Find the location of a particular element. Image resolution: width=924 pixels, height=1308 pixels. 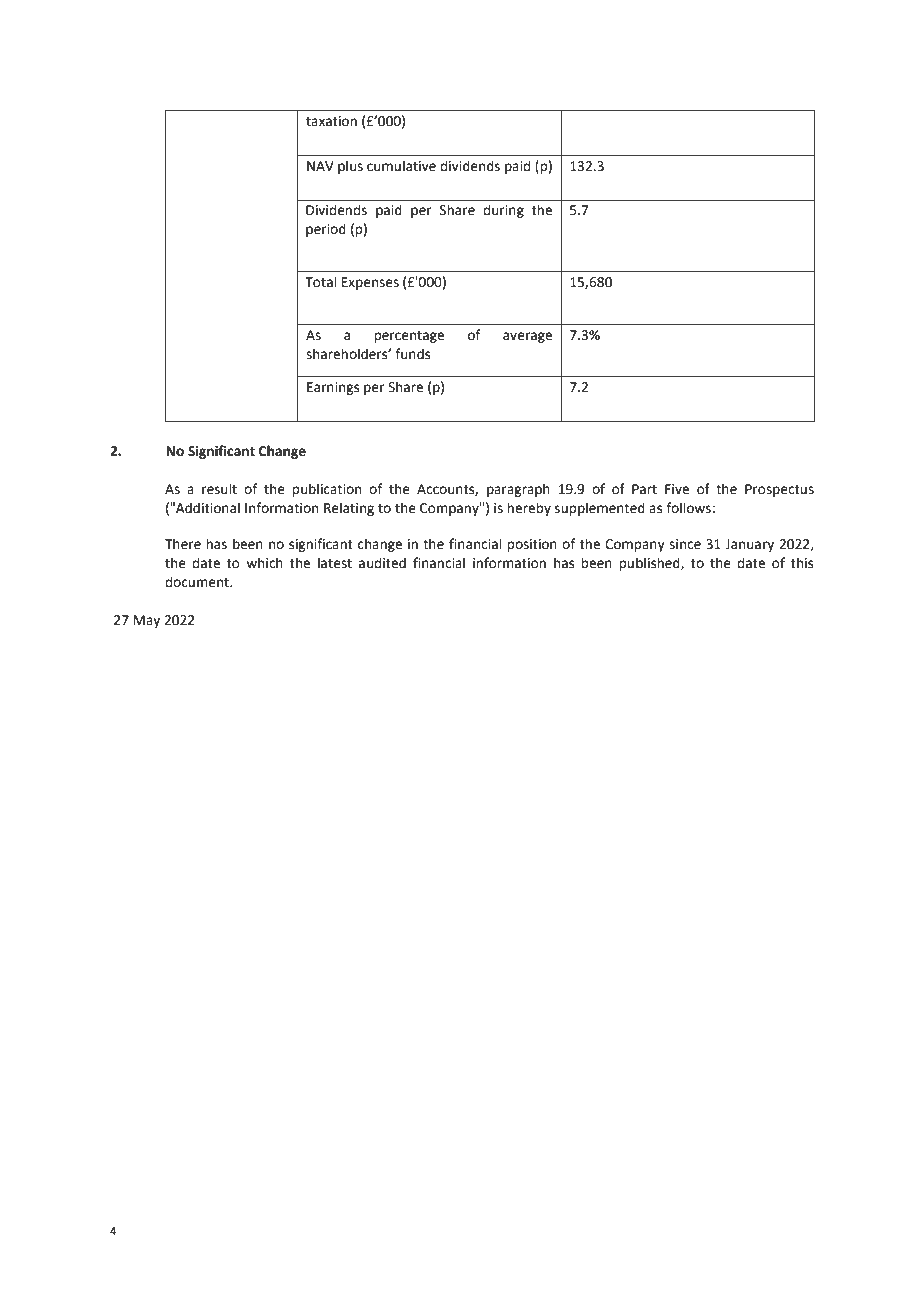

published is located at coordinates (650, 564).
